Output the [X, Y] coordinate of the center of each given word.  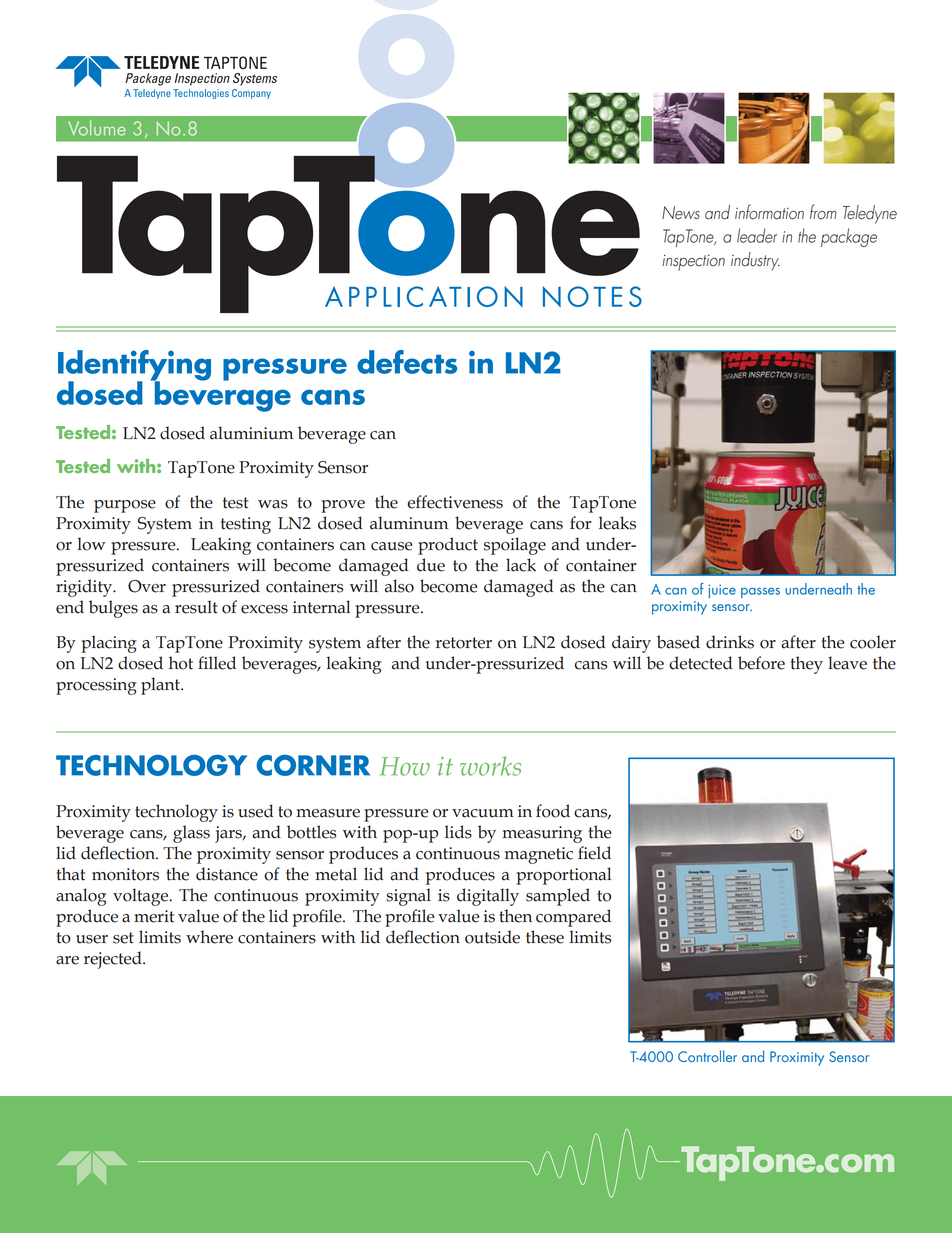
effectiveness [455, 502]
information [769, 212]
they [807, 665]
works [490, 766]
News [681, 213]
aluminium [251, 433]
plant [161, 686]
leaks [617, 523]
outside [492, 937]
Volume [97, 128]
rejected [114, 960]
